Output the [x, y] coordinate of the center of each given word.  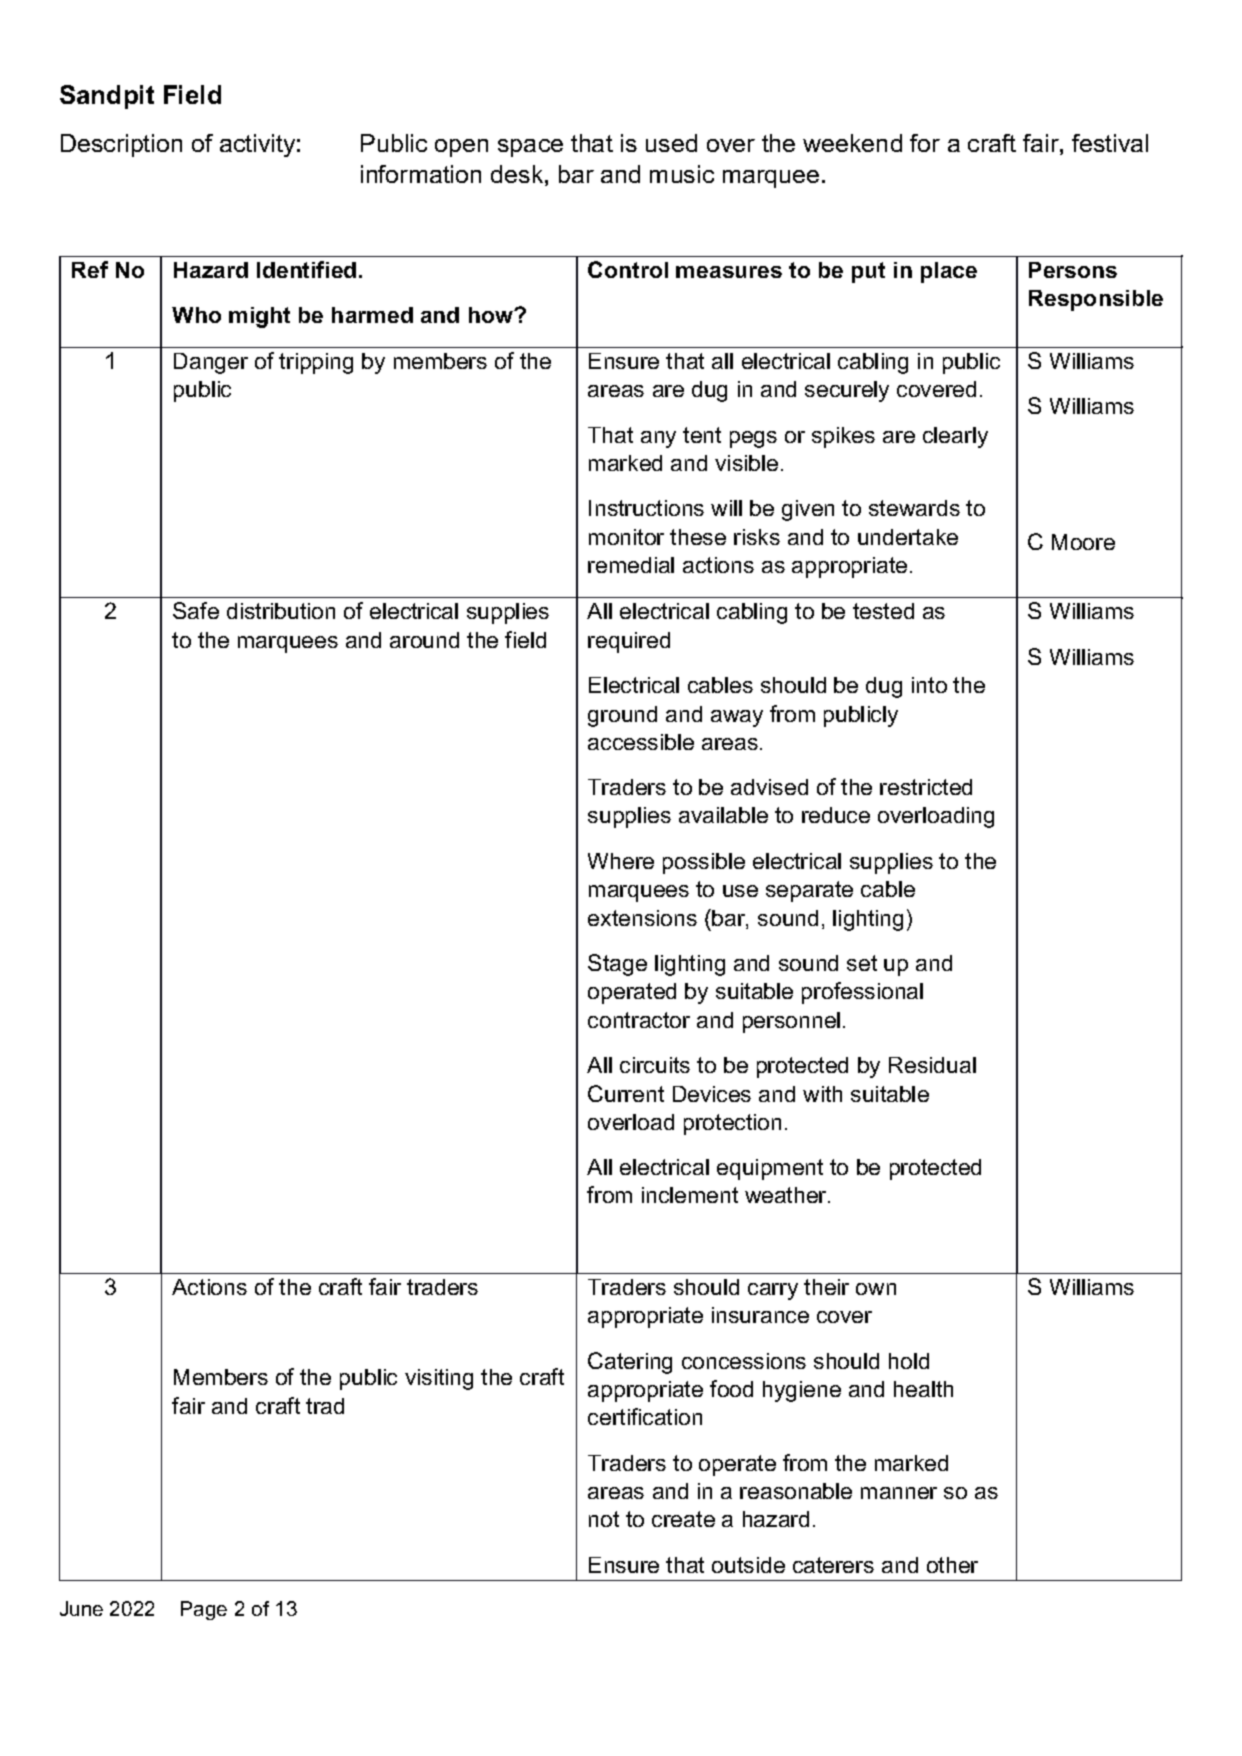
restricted [926, 787]
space [530, 148]
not [604, 1519]
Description [121, 145]
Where [621, 861]
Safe [196, 610]
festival [1110, 143]
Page [204, 1610]
